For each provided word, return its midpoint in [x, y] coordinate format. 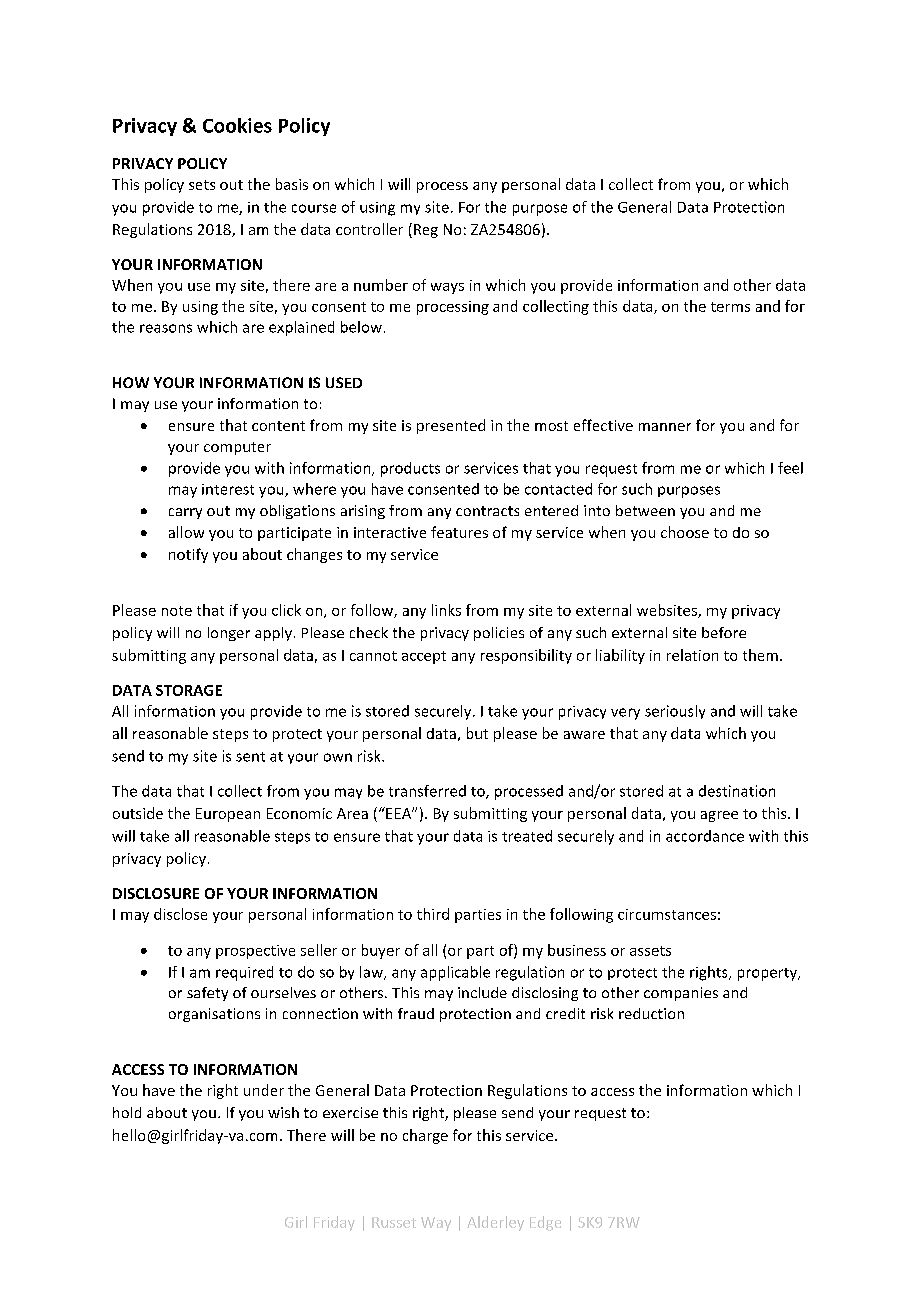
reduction [651, 1013]
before [724, 632]
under [264, 1090]
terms [730, 307]
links [446, 610]
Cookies [237, 125]
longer [229, 634]
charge [425, 1136]
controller [369, 229]
